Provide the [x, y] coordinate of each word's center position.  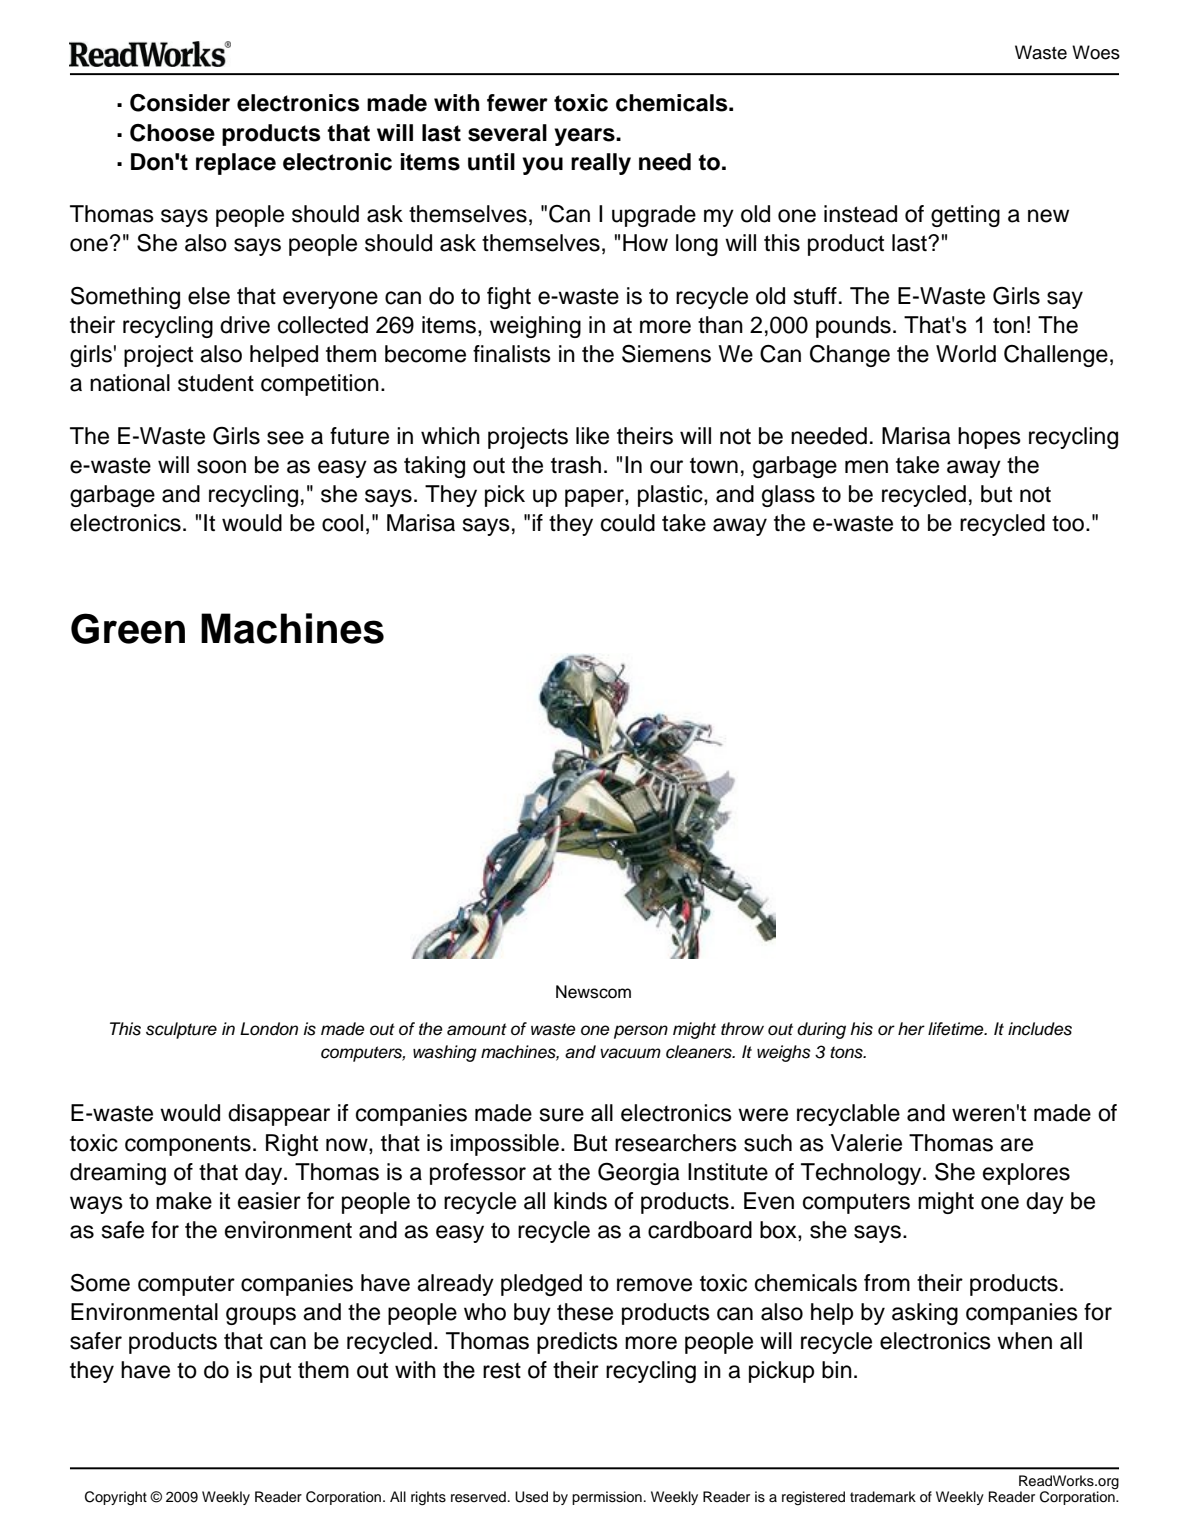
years [585, 137]
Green [128, 628]
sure [562, 1115]
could [628, 523]
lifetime [957, 1029]
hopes [989, 438]
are [1016, 1145]
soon [221, 467]
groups [261, 1316]
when [1024, 1341]
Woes [1096, 52]
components [188, 1145]
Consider [180, 103]
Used [531, 1497]
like [592, 436]
